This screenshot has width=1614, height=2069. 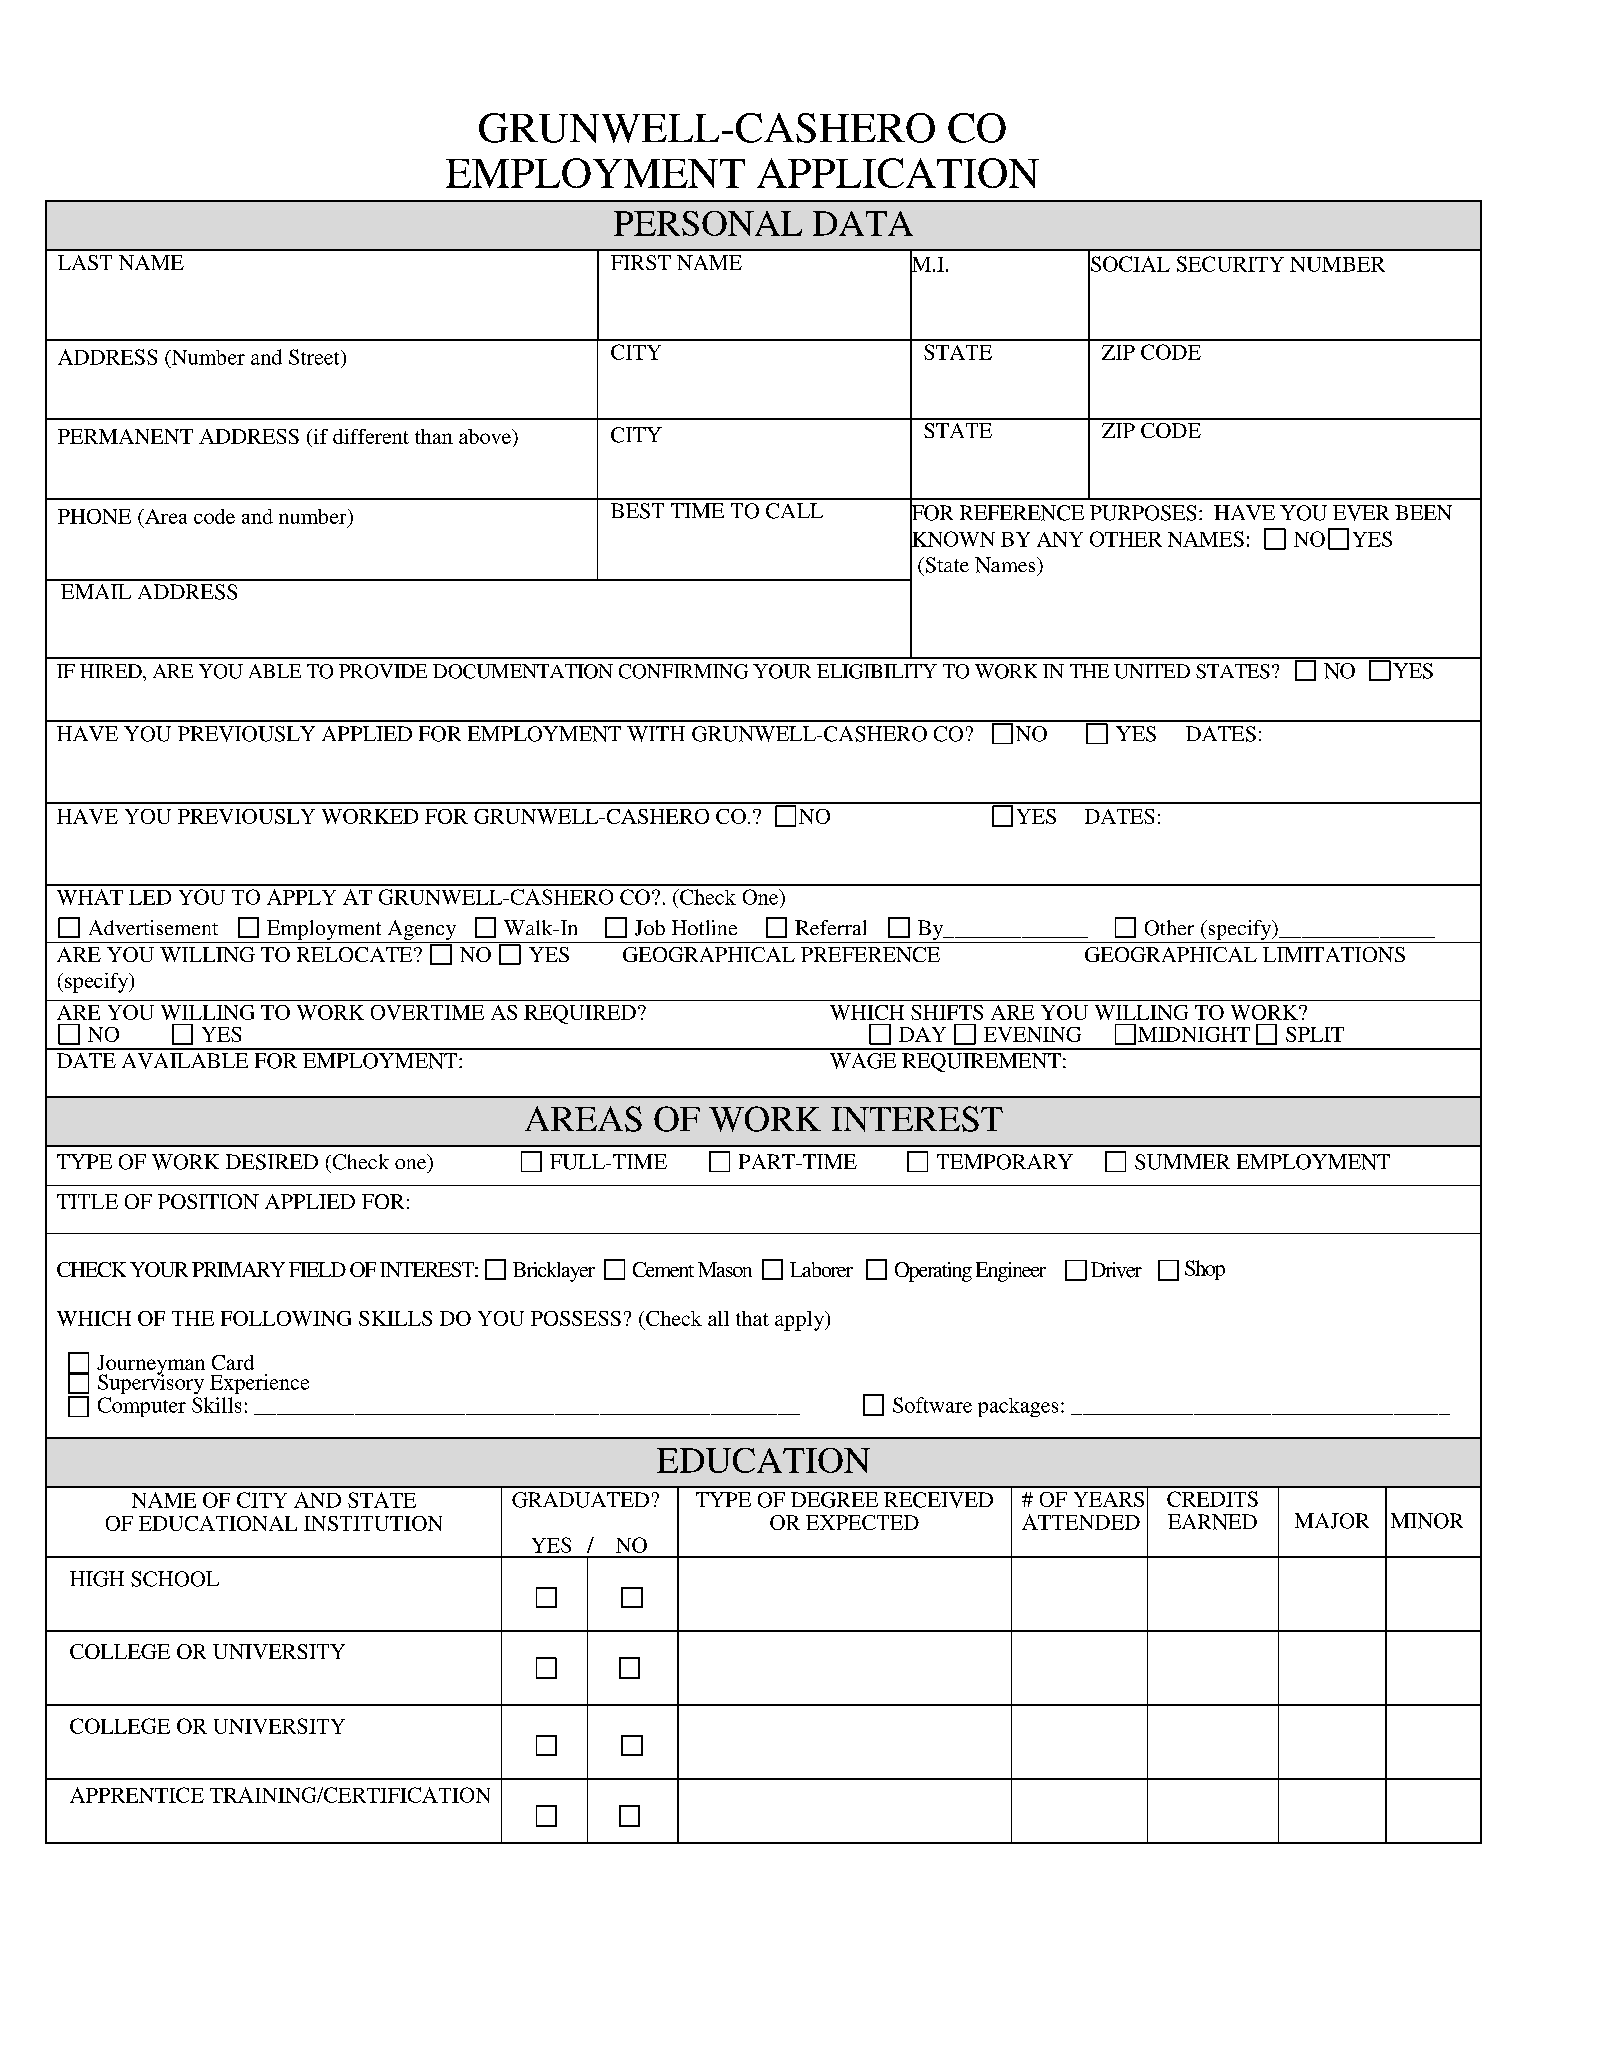 I want to click on EMAIL, so click(x=96, y=591).
